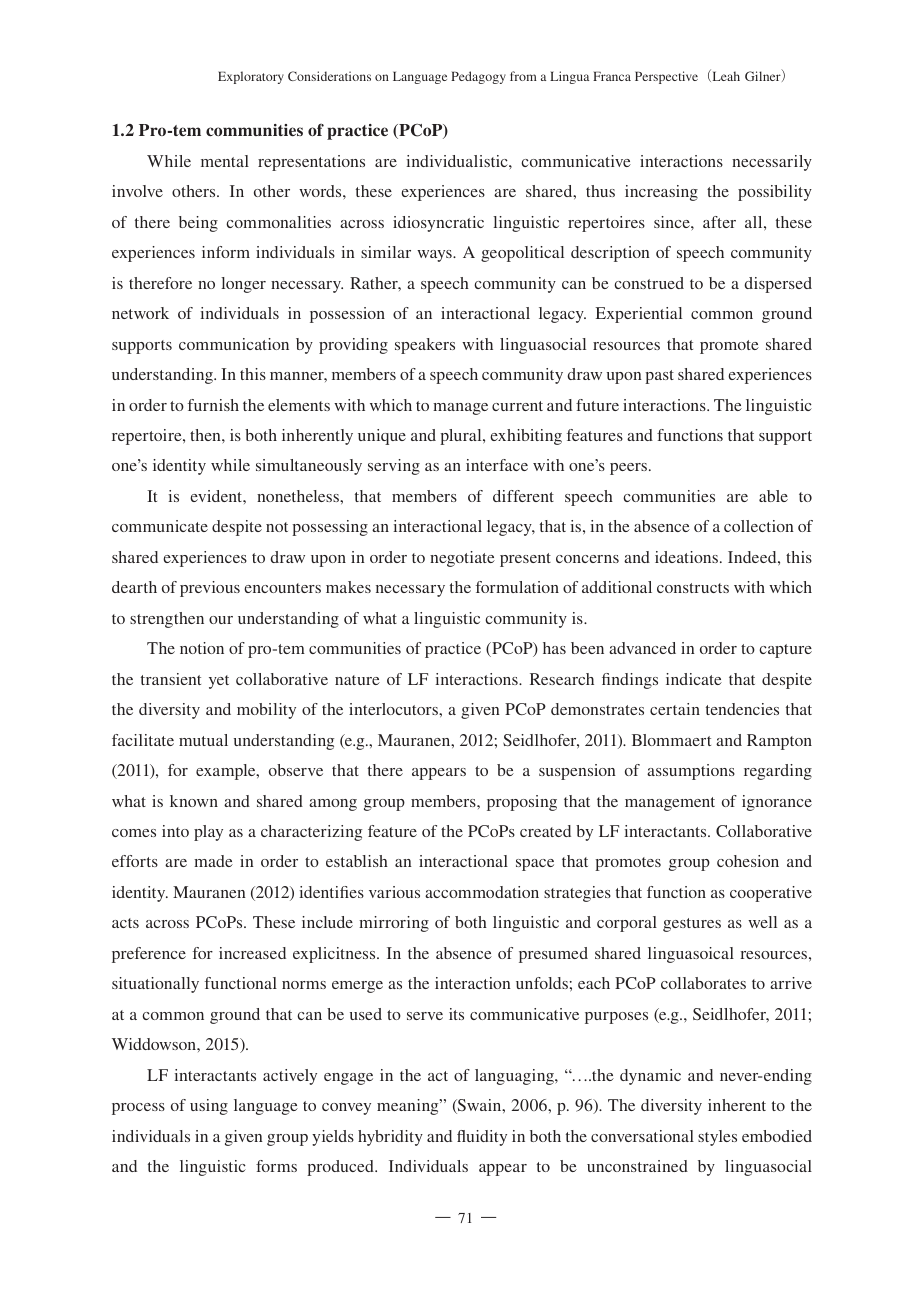 This image has width=924, height=1305. What do you see at coordinates (478, 77) in the image?
I see `Pedagogy` at bounding box center [478, 77].
